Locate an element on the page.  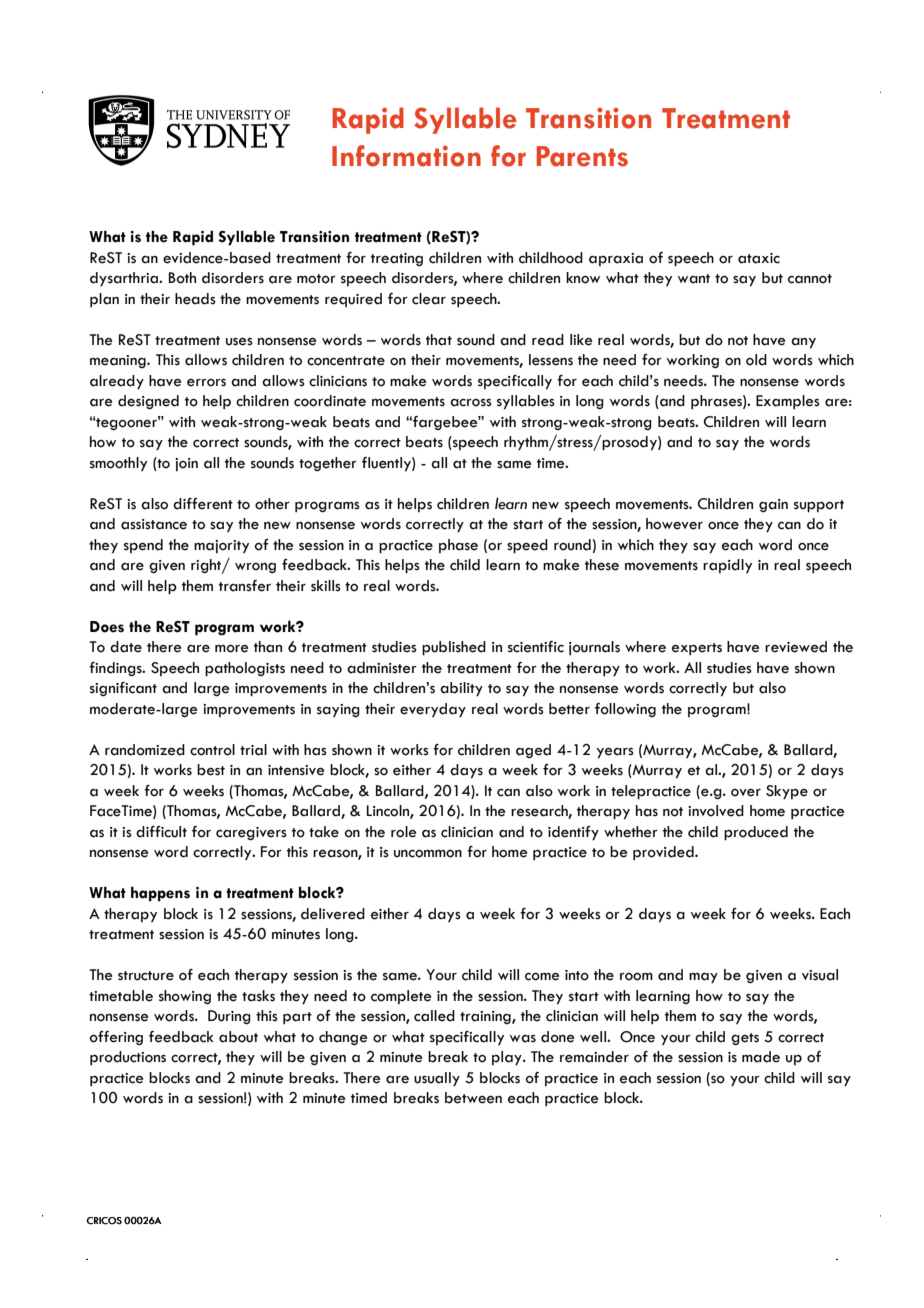
productions is located at coordinates (128, 1058).
